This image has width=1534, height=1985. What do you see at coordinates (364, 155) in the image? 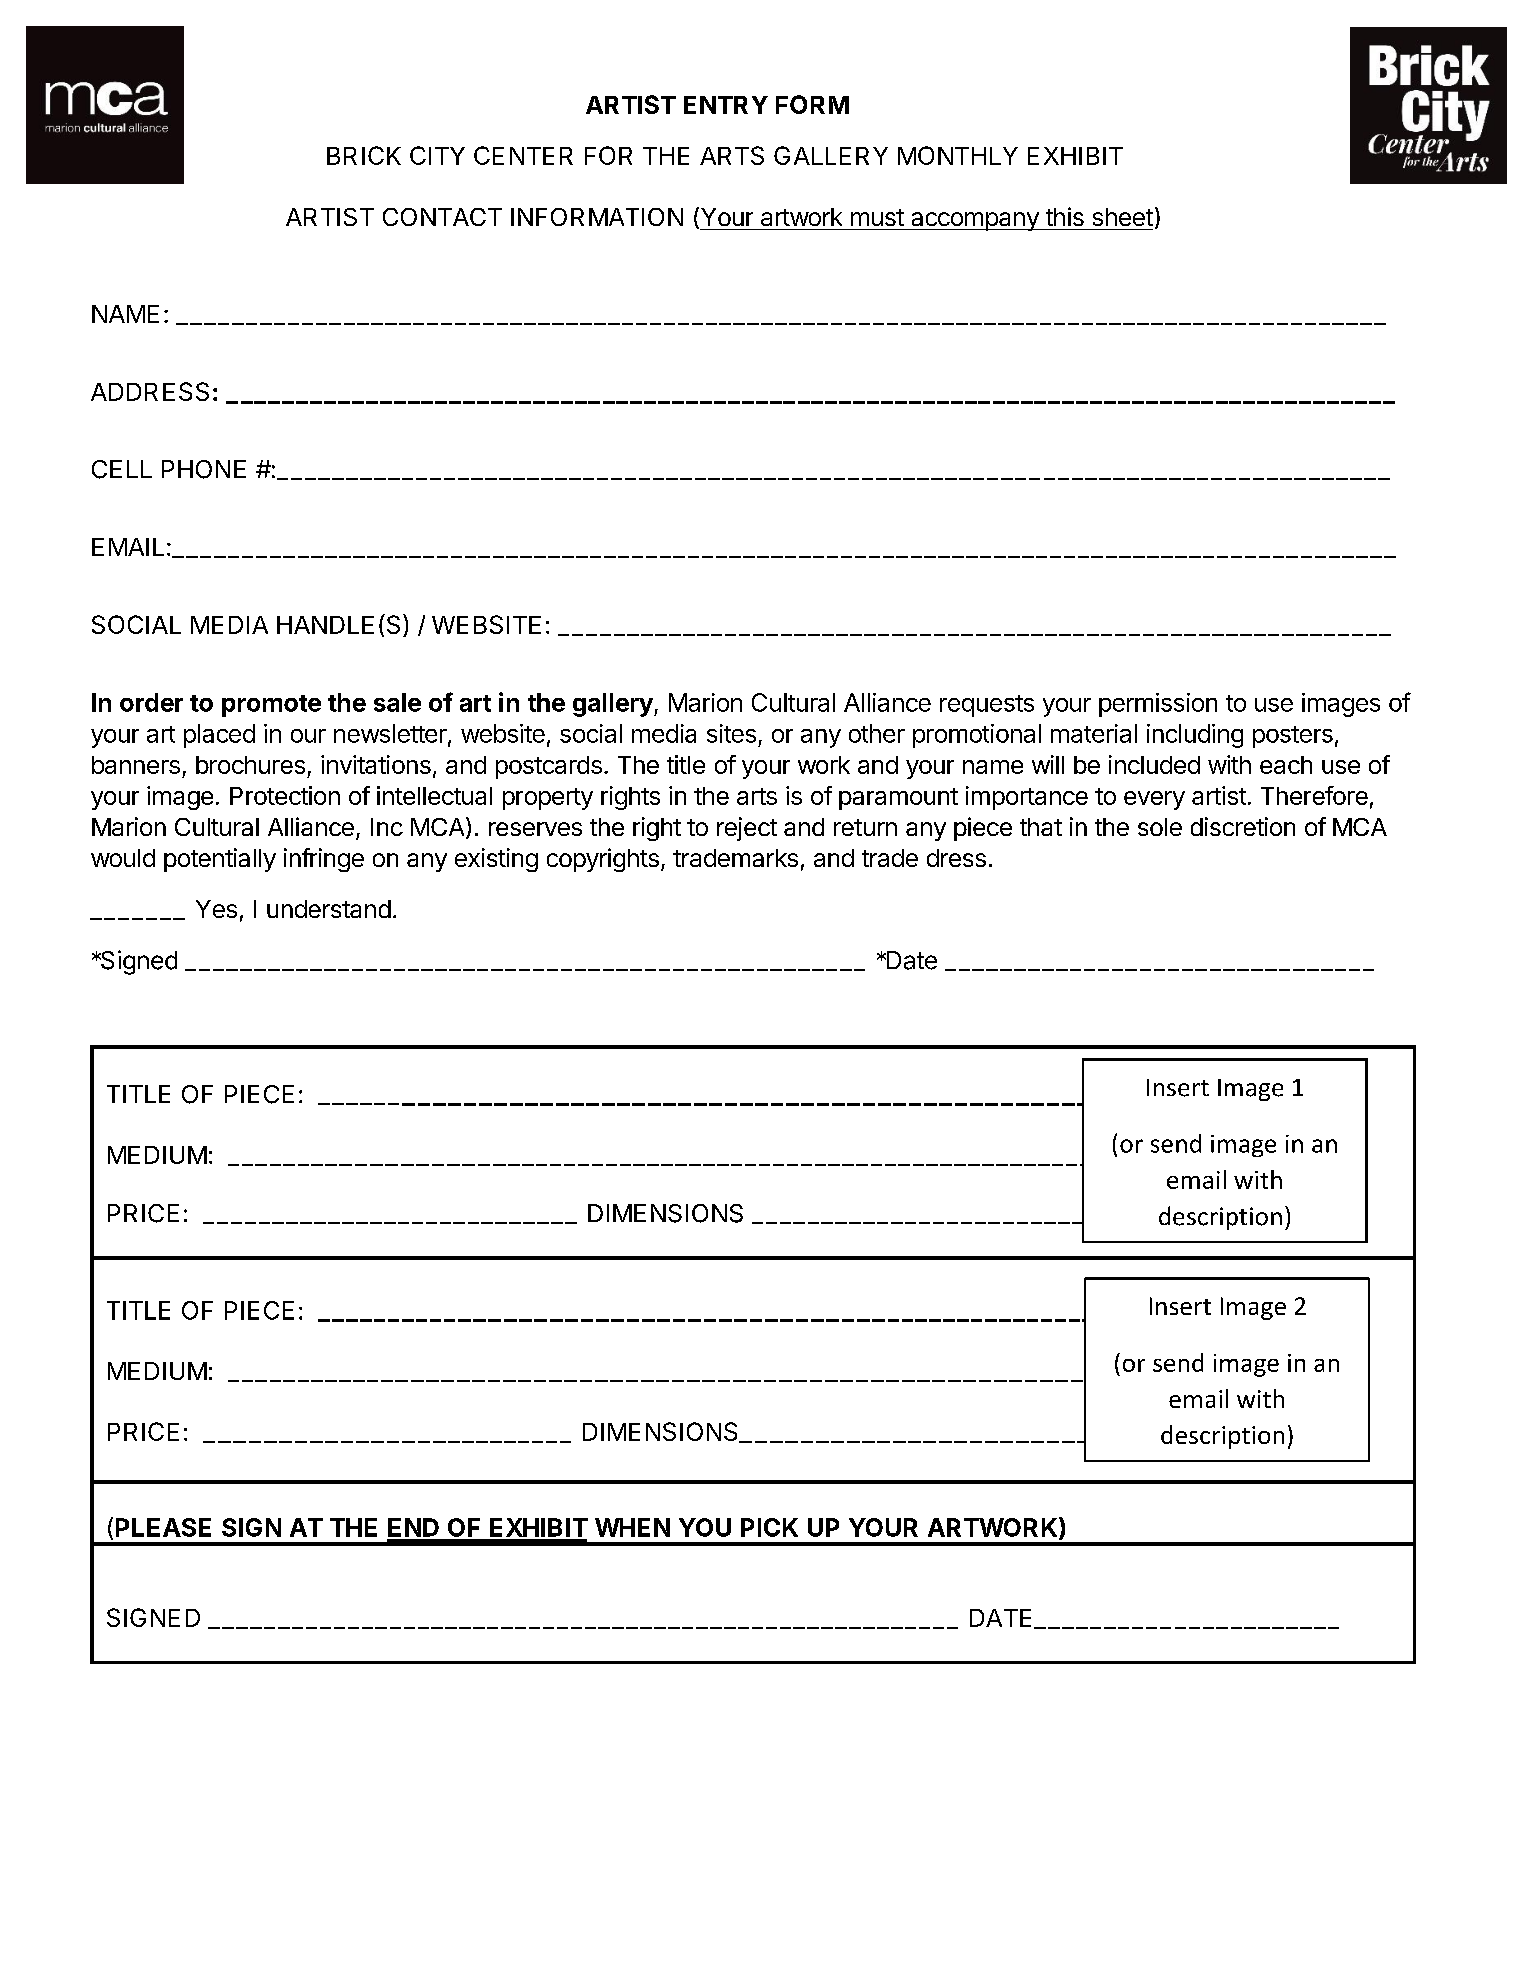
I see `BRICK` at bounding box center [364, 155].
